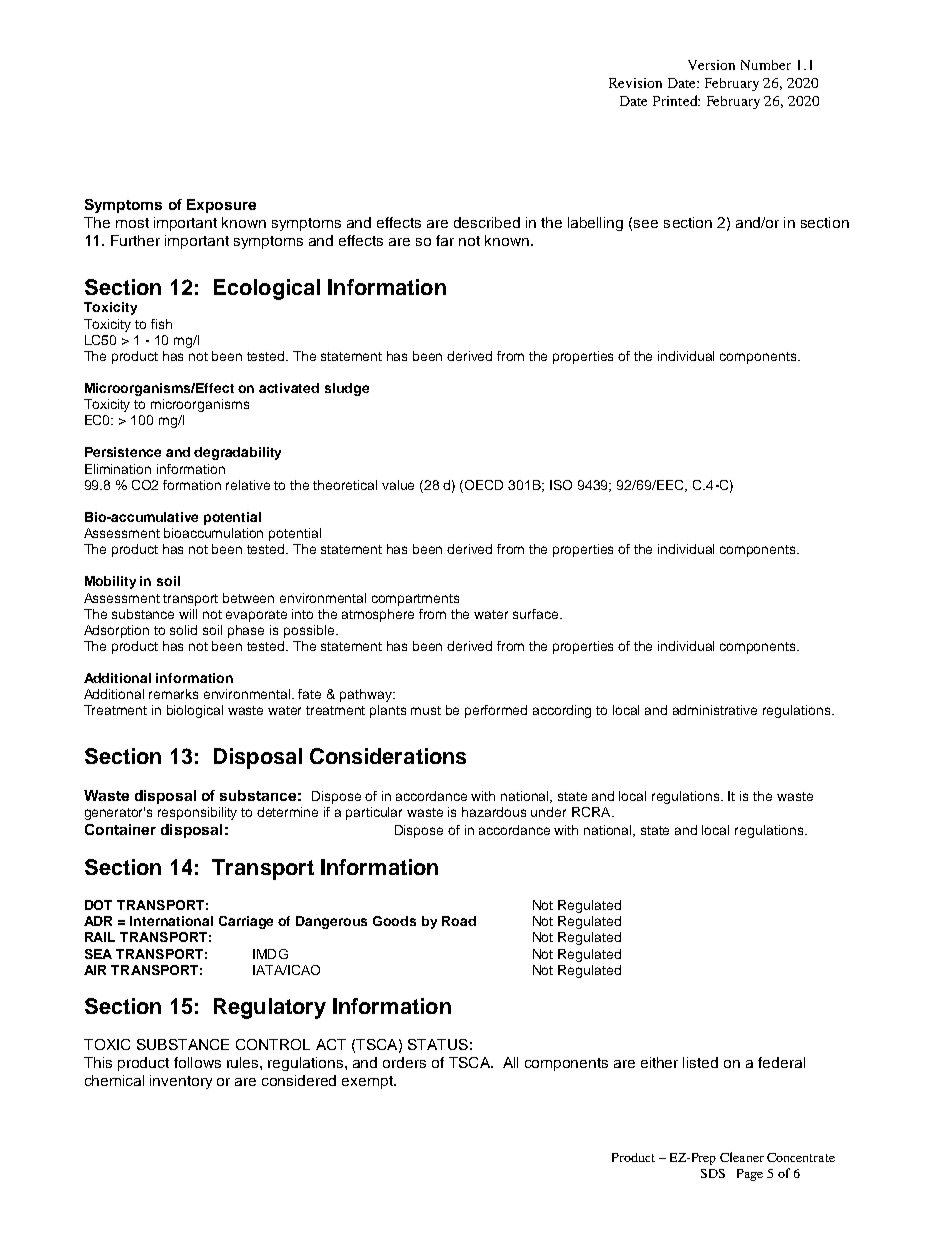 The height and width of the document is (1233, 952). I want to click on inventory, so click(181, 1082).
